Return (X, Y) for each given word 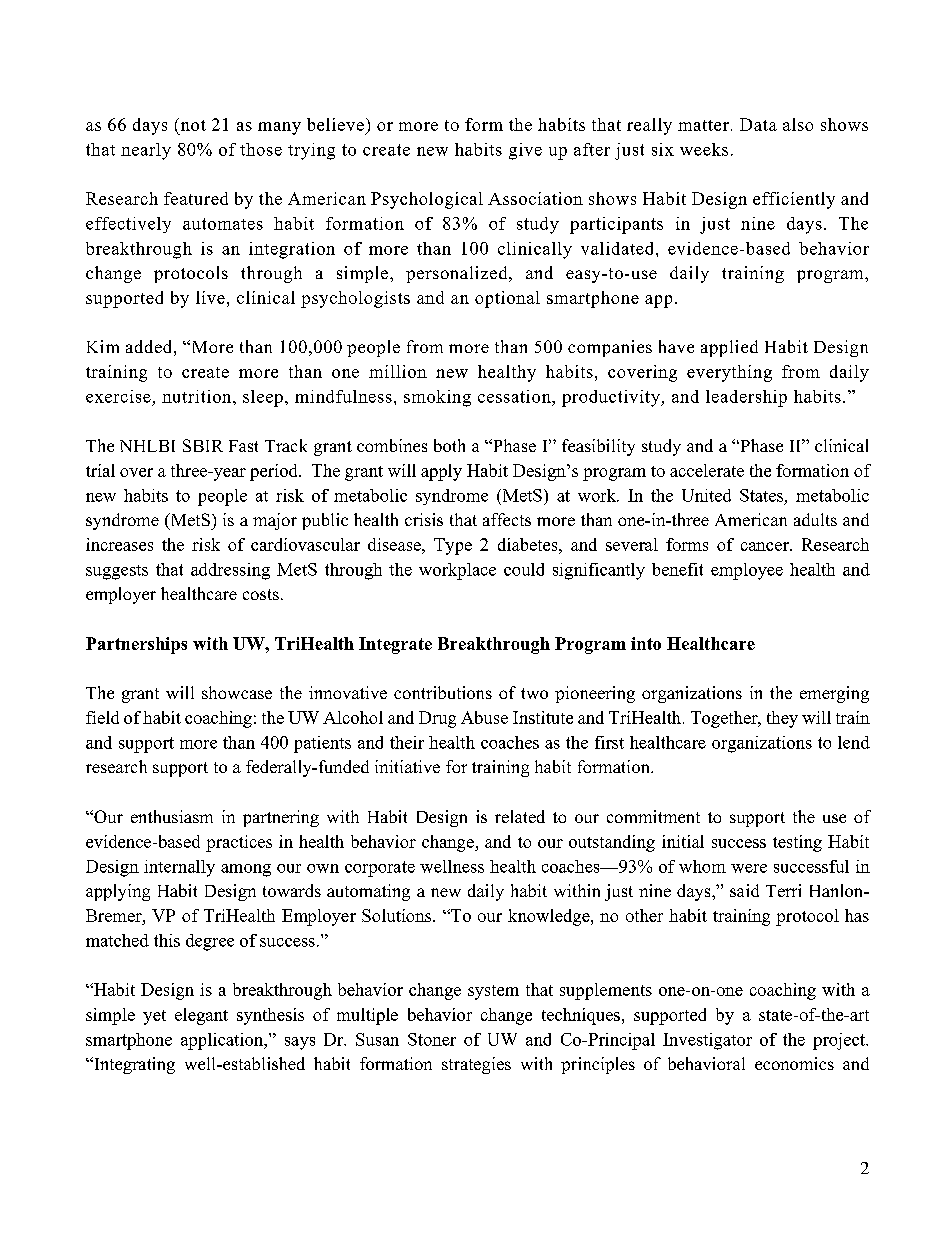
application (223, 1041)
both (449, 445)
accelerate (707, 470)
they (782, 719)
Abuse (484, 717)
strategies (476, 1065)
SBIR (203, 445)
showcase (237, 692)
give (525, 151)
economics (794, 1063)
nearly (146, 151)
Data (758, 124)
